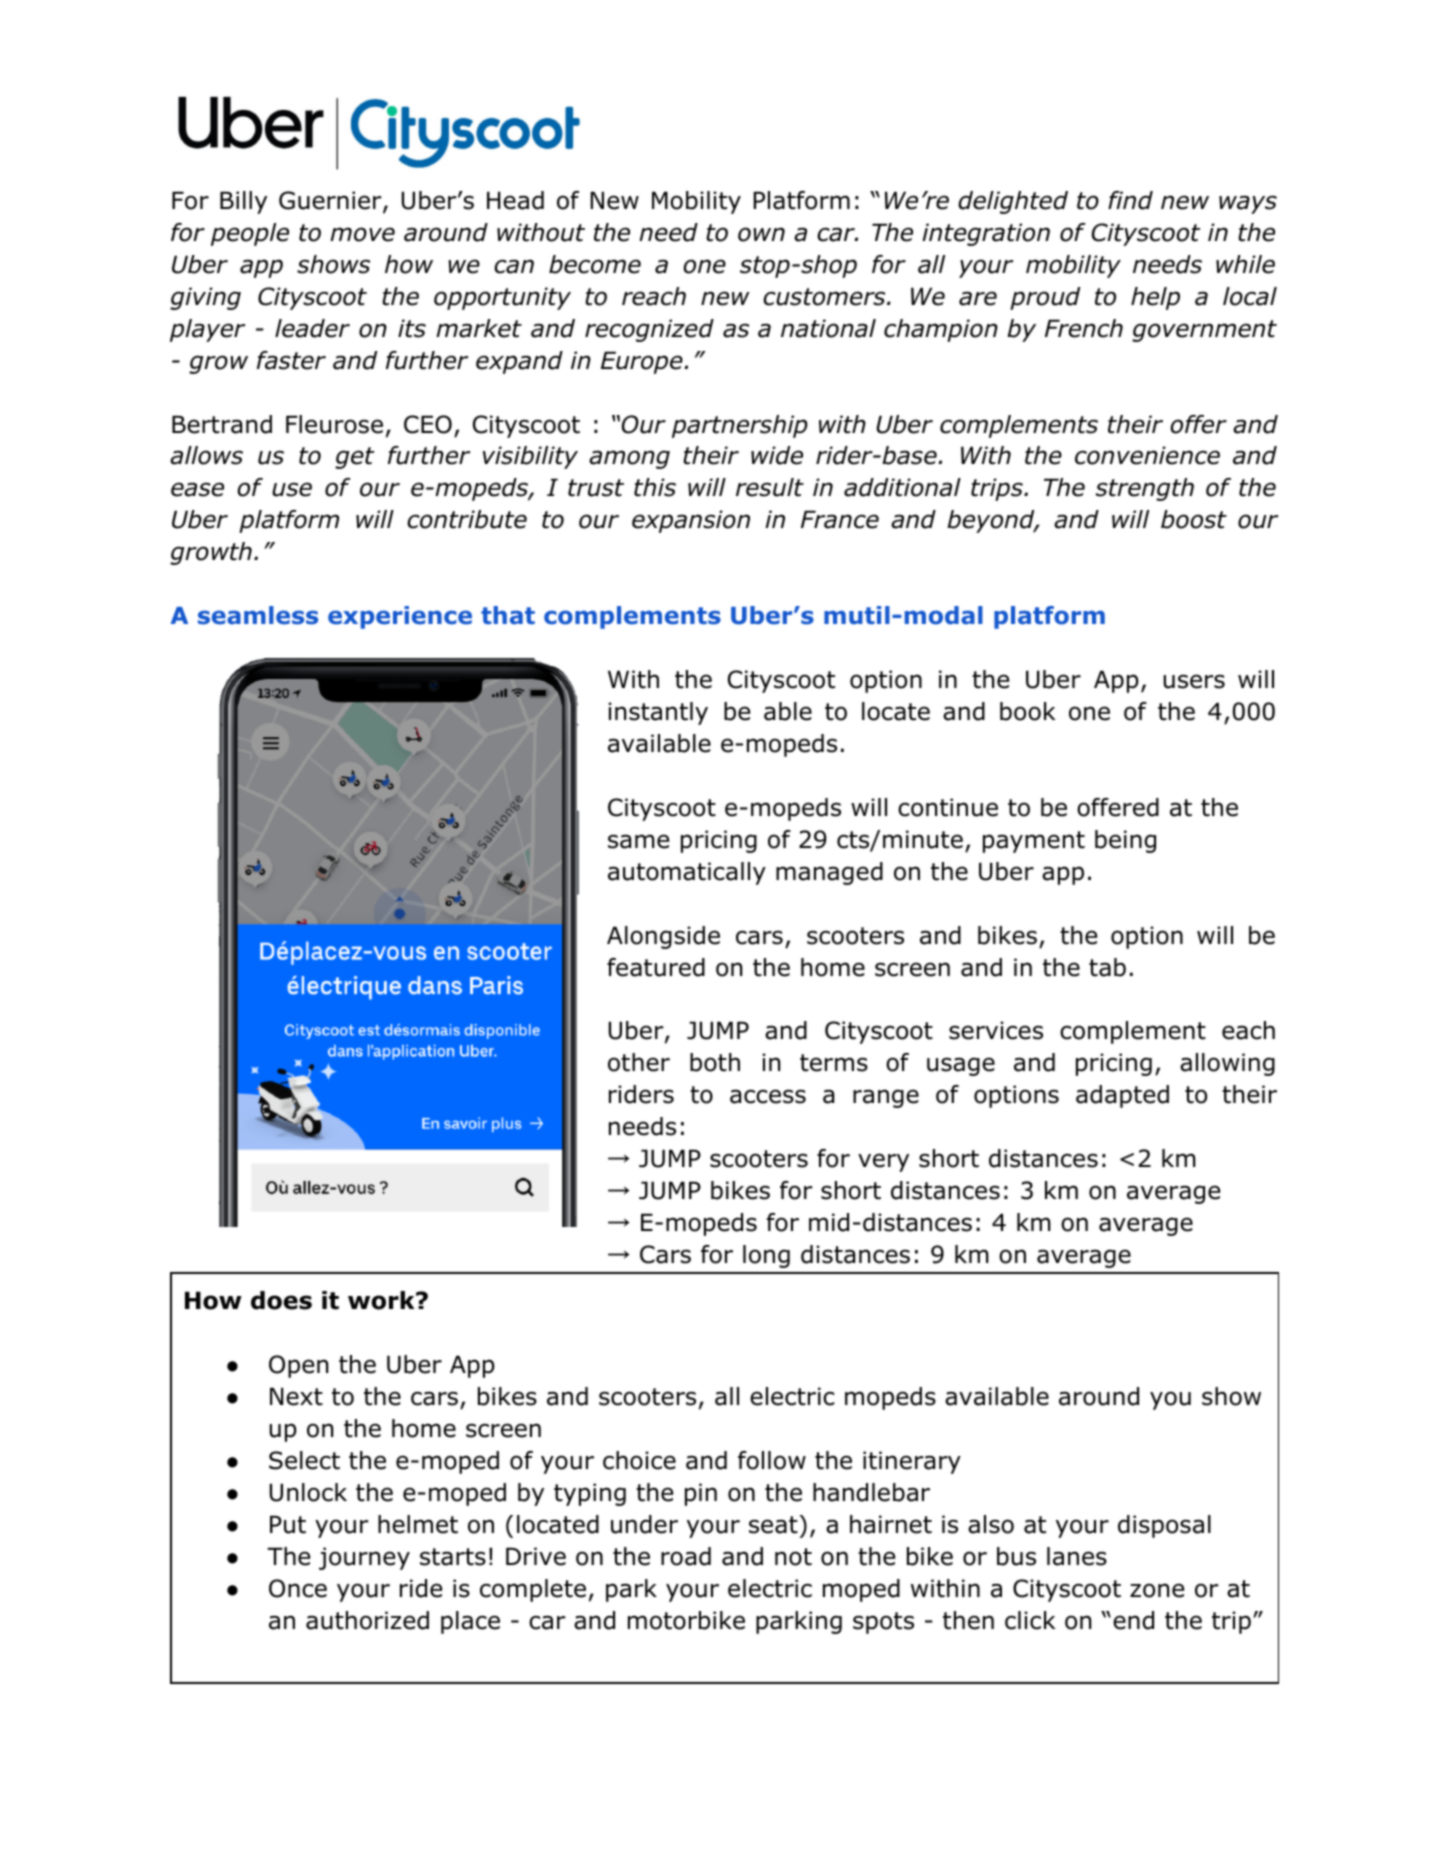 This document has width=1448, height=1874. What do you see at coordinates (1107, 967) in the document?
I see `tab` at bounding box center [1107, 967].
